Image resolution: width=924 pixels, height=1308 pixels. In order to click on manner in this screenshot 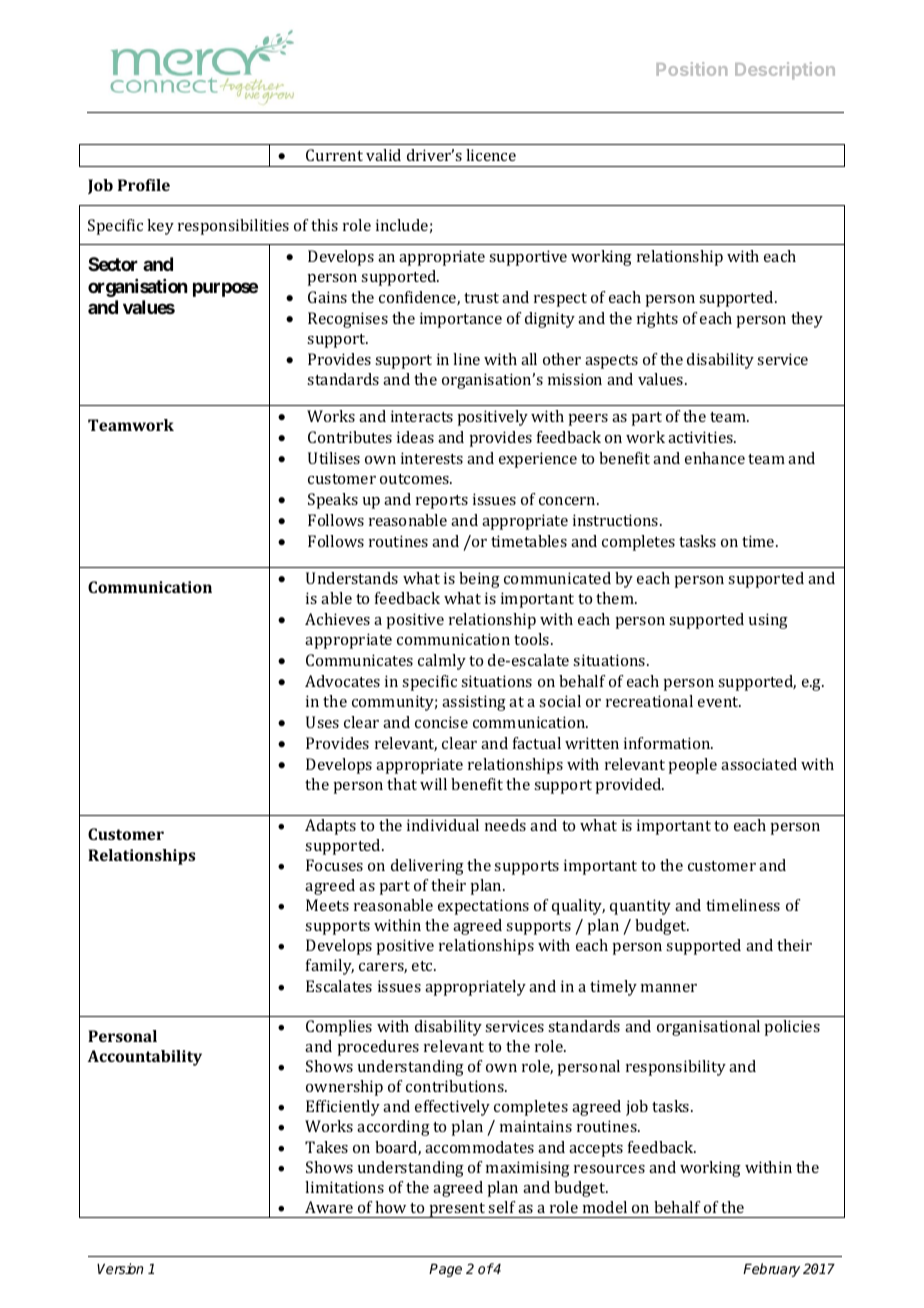, I will do `click(669, 988)`.
